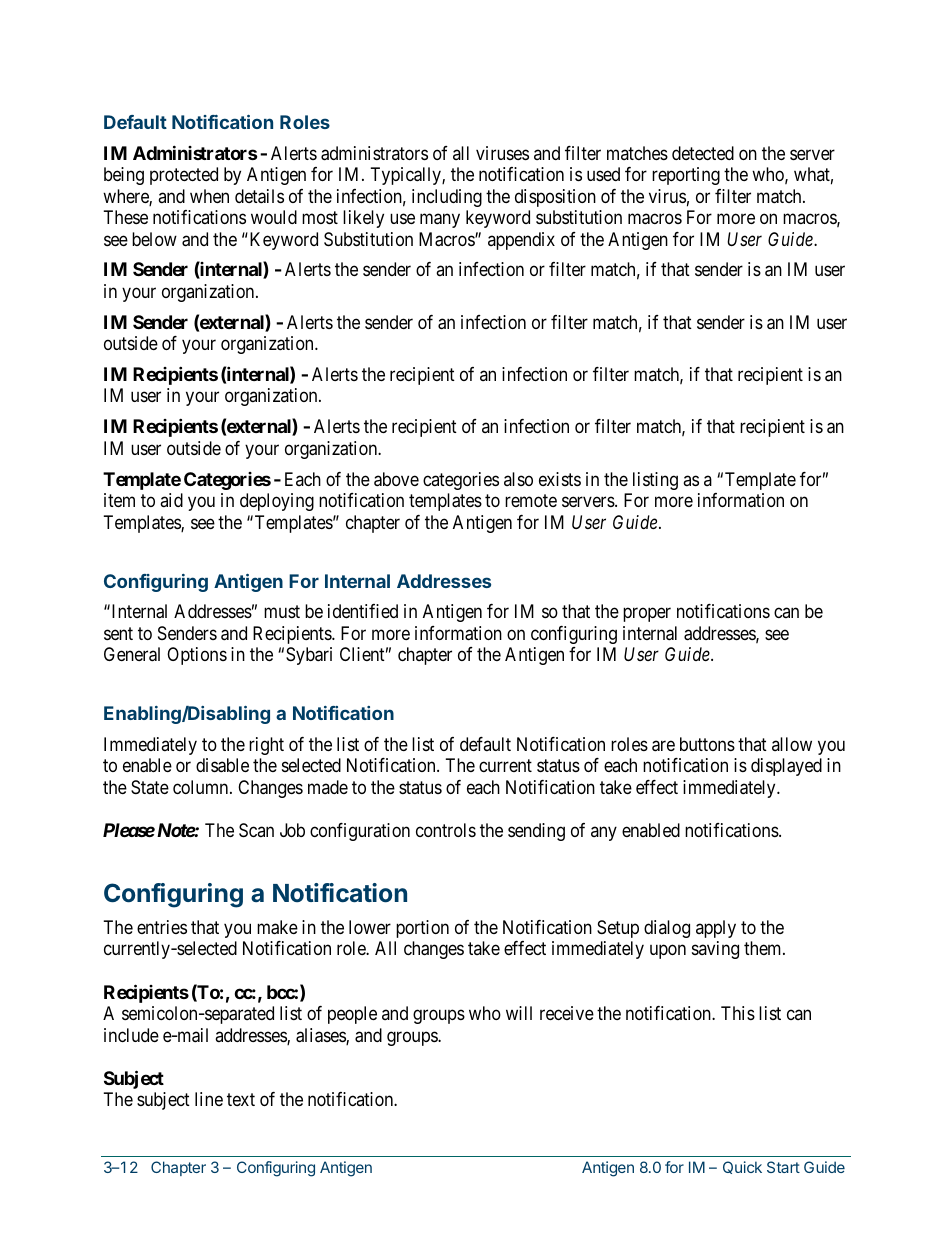 Image resolution: width=952 pixels, height=1233 pixels. Describe the element at coordinates (686, 176) in the document. I see `reporting` at that location.
